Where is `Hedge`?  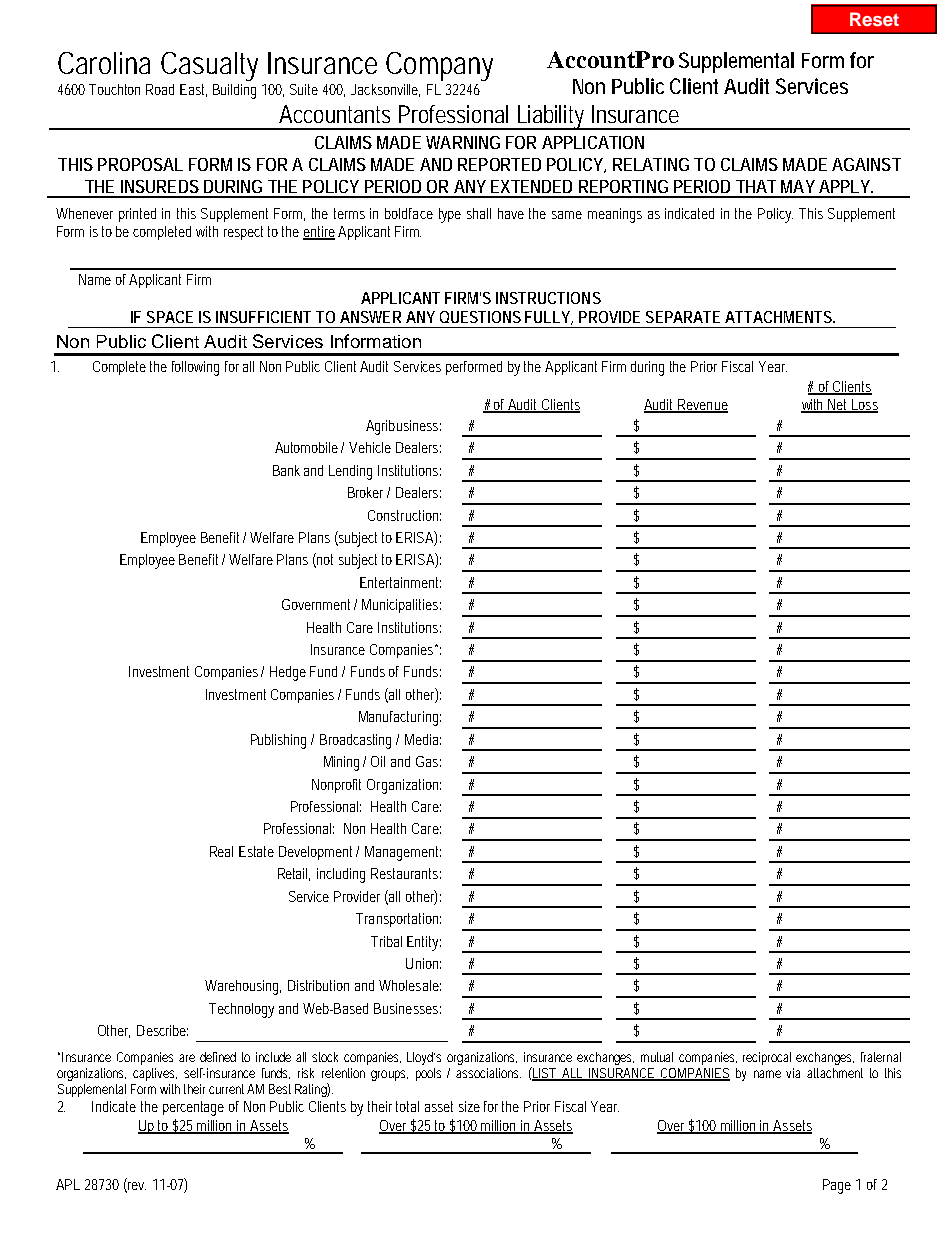 Hedge is located at coordinates (288, 673).
